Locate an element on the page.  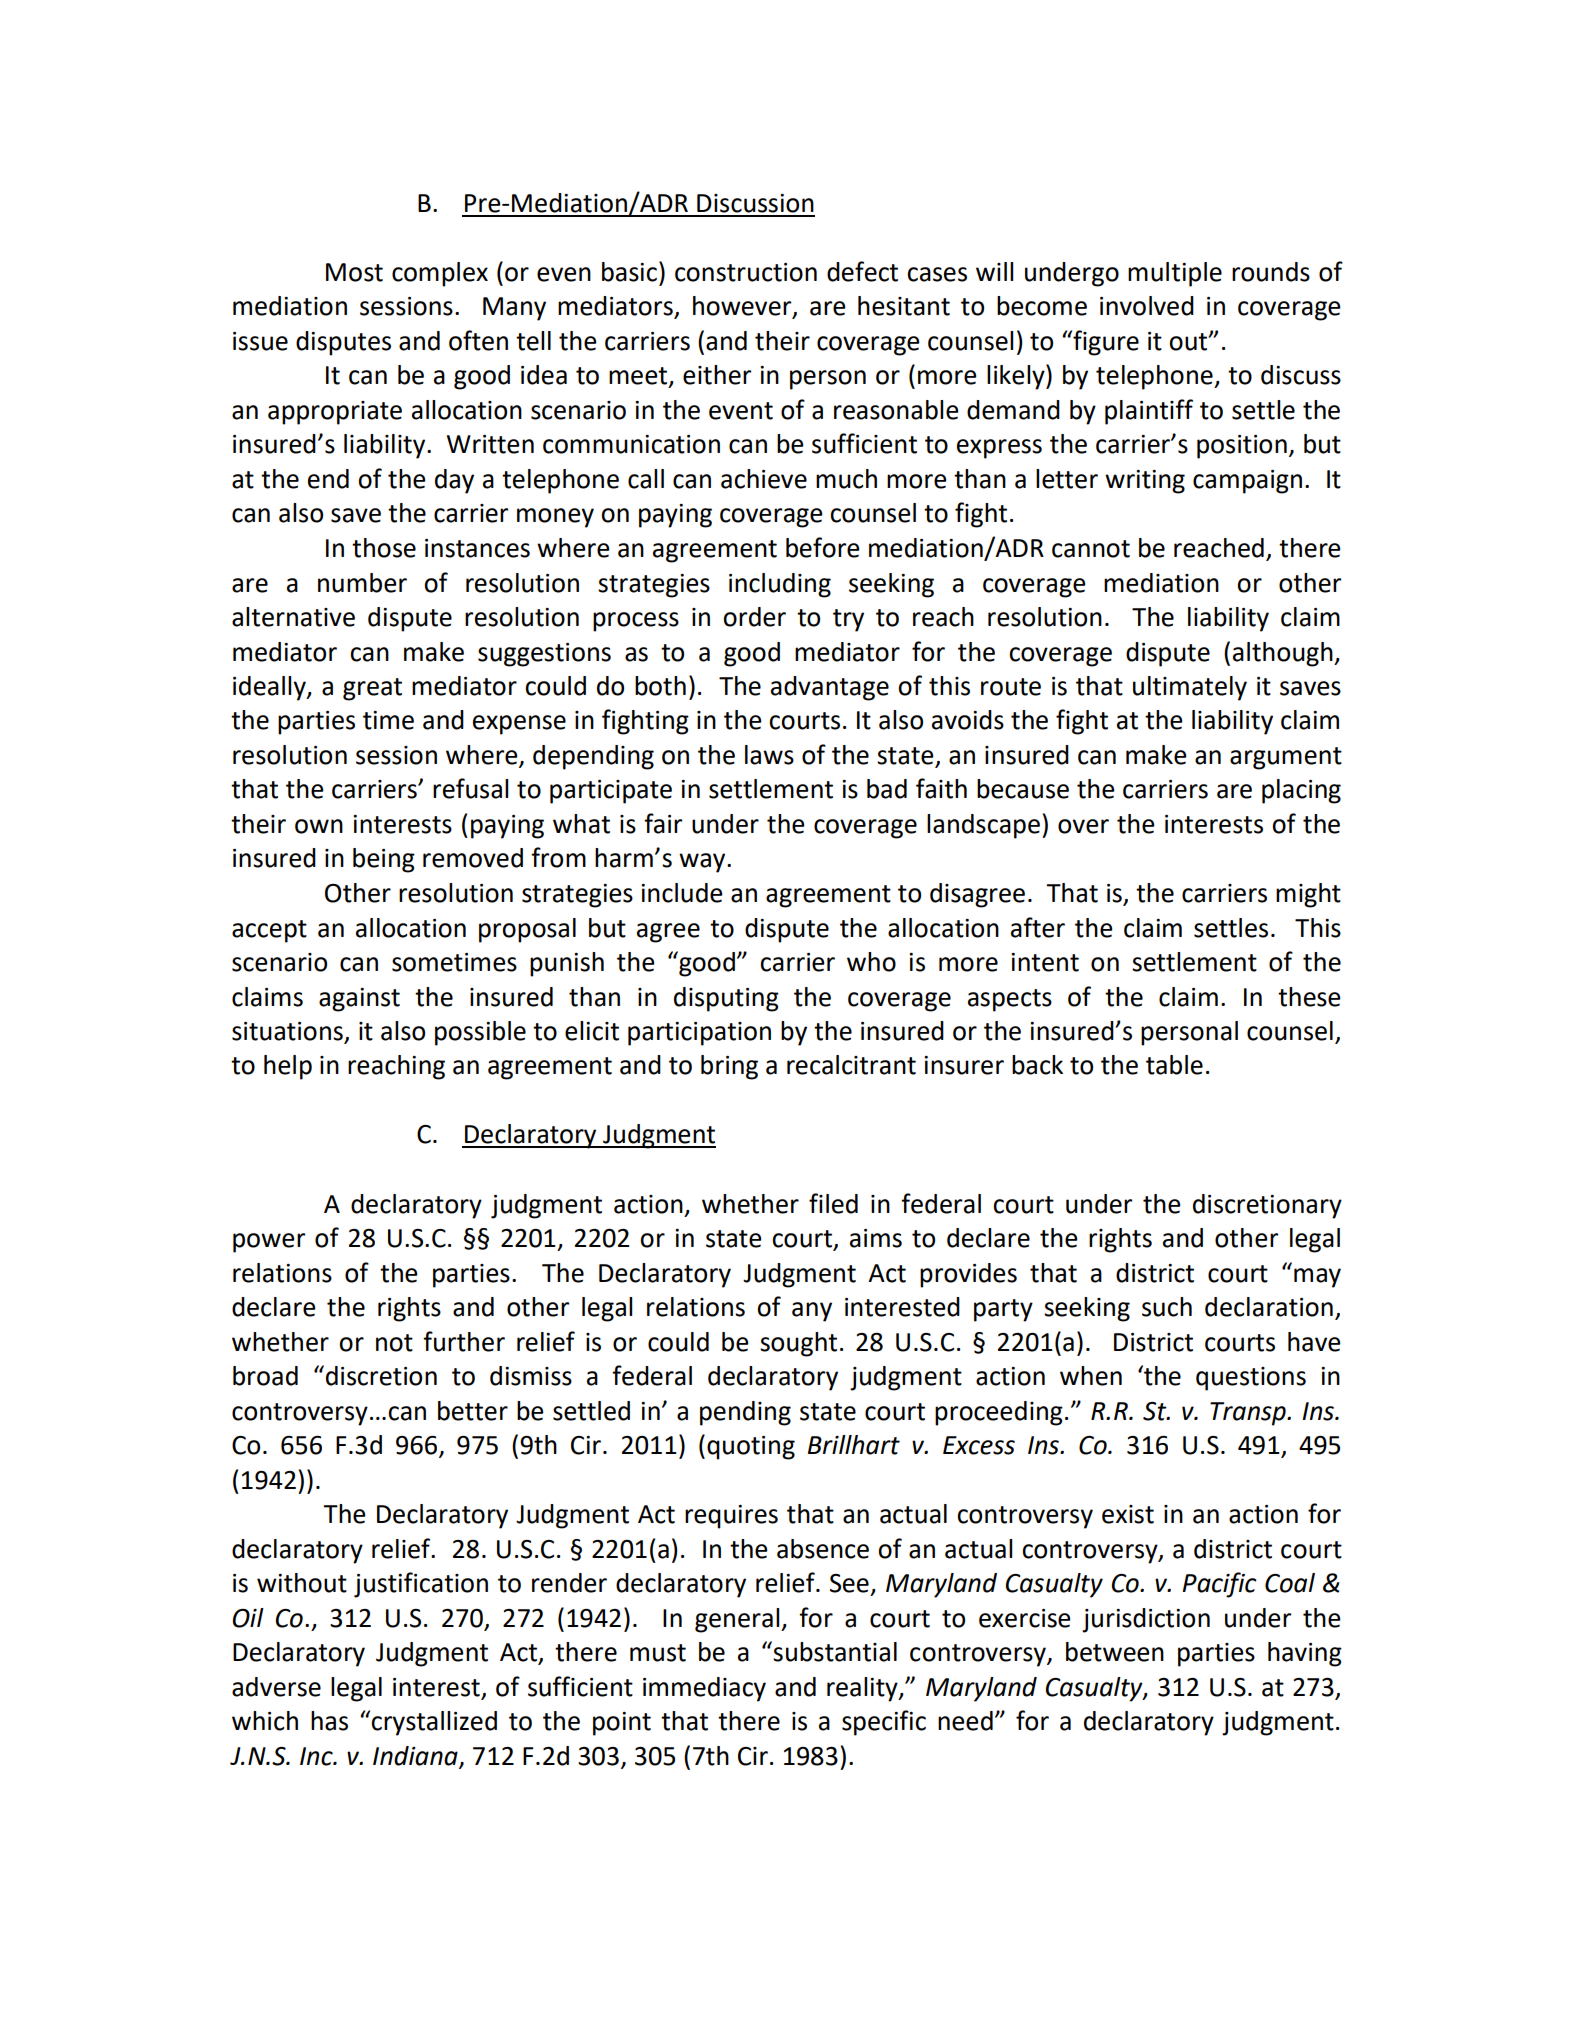
might is located at coordinates (1308, 895).
